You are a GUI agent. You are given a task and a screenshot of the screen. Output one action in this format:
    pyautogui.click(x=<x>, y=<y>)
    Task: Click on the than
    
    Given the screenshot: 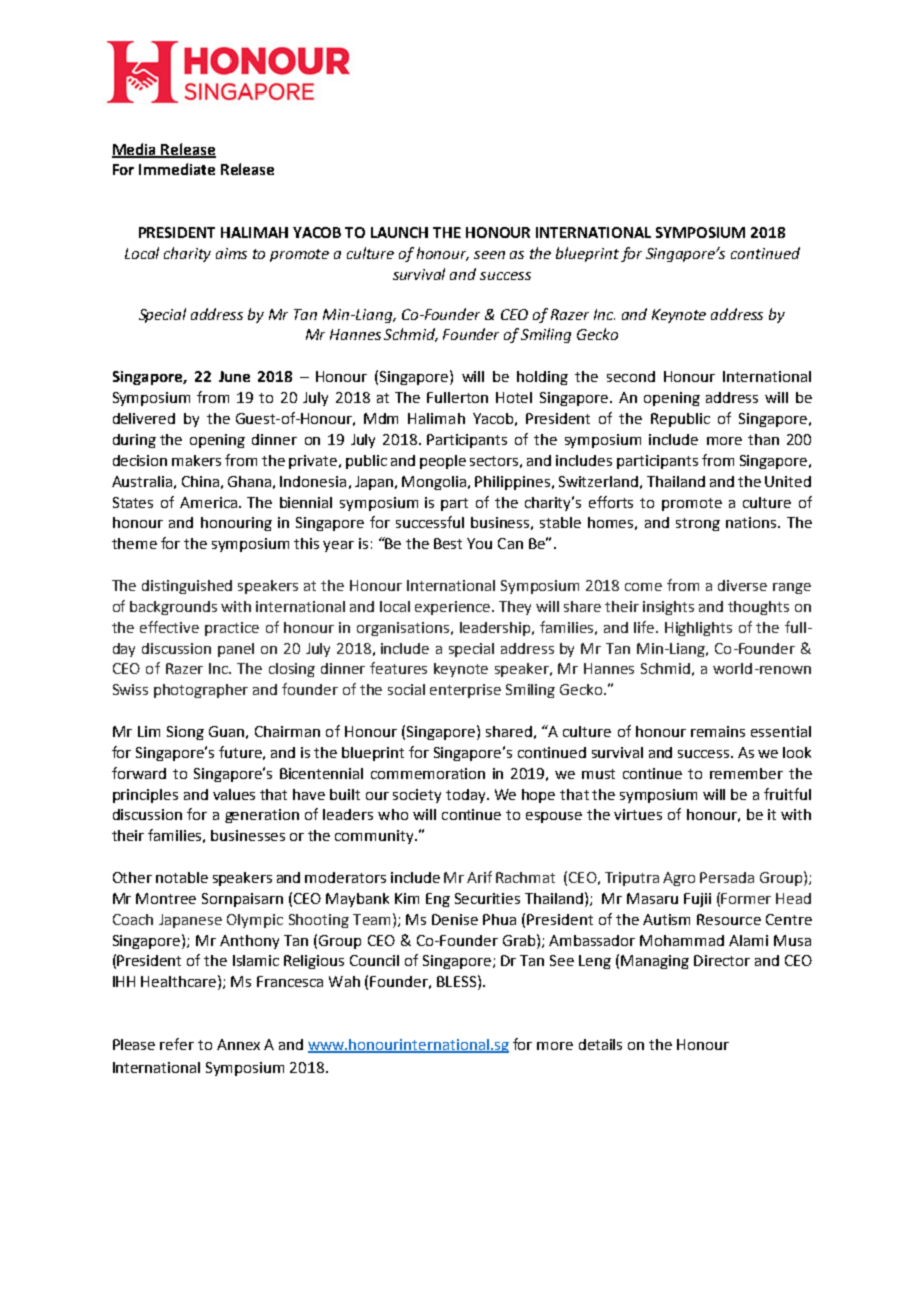 What is the action you would take?
    pyautogui.click(x=763, y=439)
